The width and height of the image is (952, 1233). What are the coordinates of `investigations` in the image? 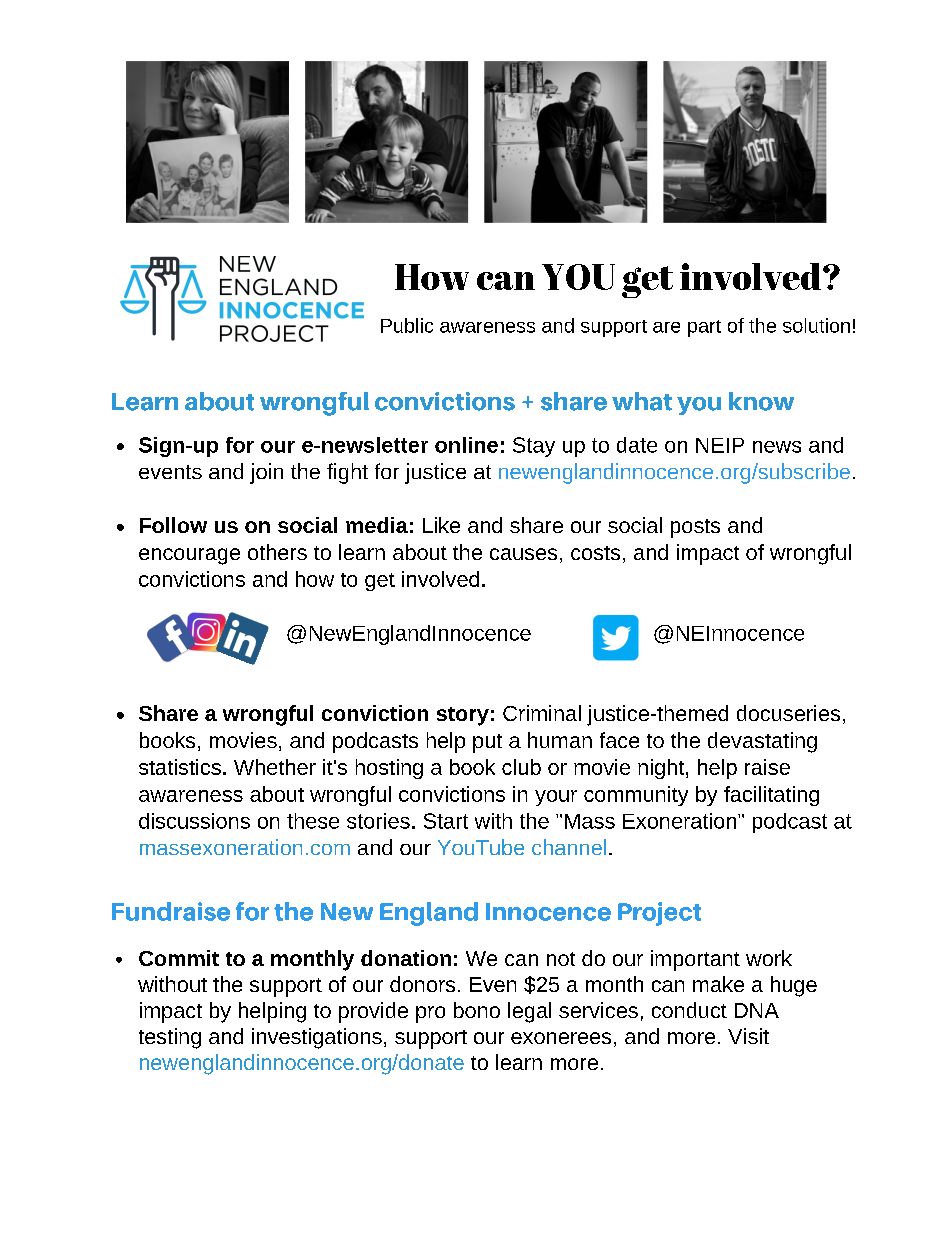 It's located at (317, 1038).
